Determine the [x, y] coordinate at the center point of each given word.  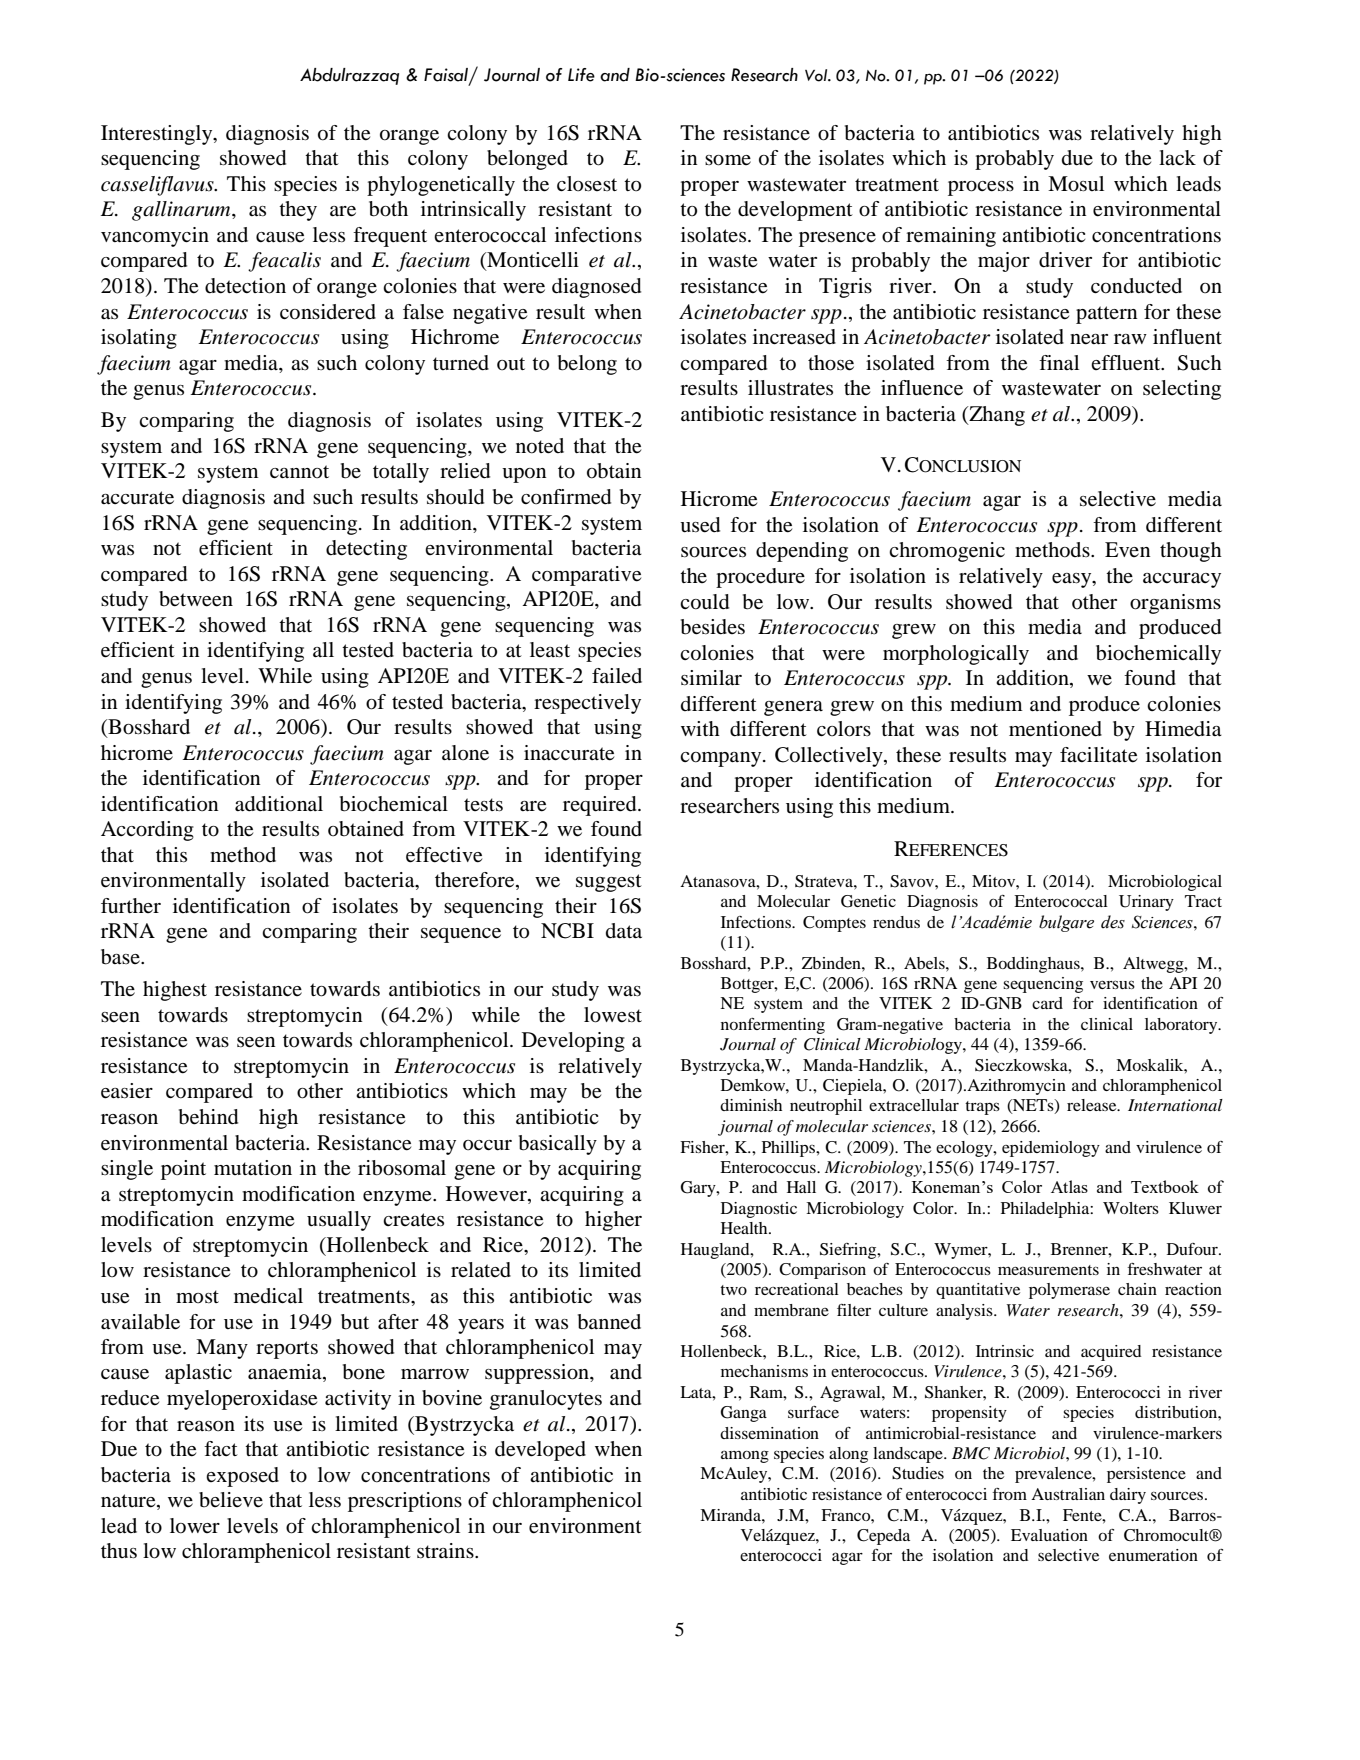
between [196, 599]
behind [208, 1117]
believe [231, 1500]
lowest [613, 1015]
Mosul [1076, 184]
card [1047, 1003]
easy [1073, 580]
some [728, 160]
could [704, 602]
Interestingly [158, 135]
